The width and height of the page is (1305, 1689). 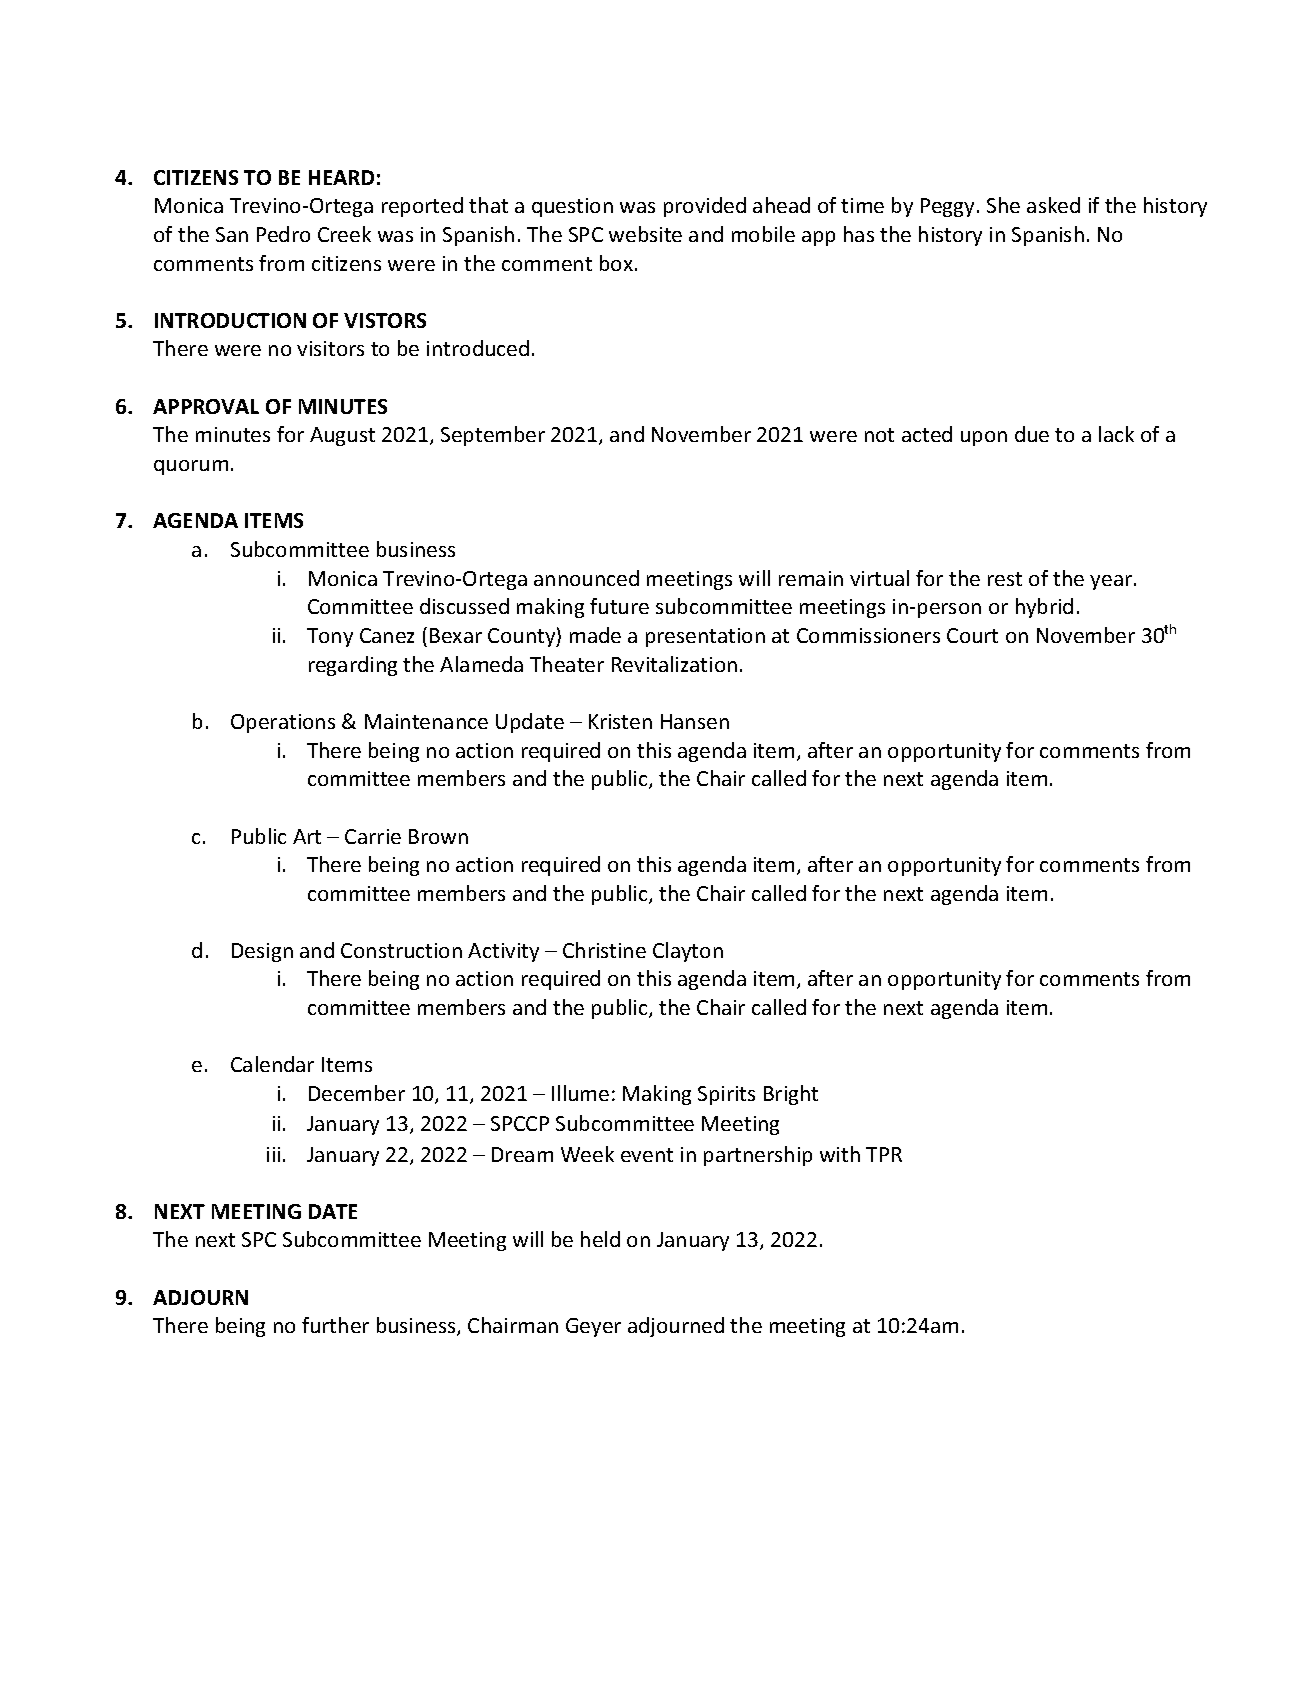 What do you see at coordinates (283, 234) in the page?
I see `Pedro` at bounding box center [283, 234].
